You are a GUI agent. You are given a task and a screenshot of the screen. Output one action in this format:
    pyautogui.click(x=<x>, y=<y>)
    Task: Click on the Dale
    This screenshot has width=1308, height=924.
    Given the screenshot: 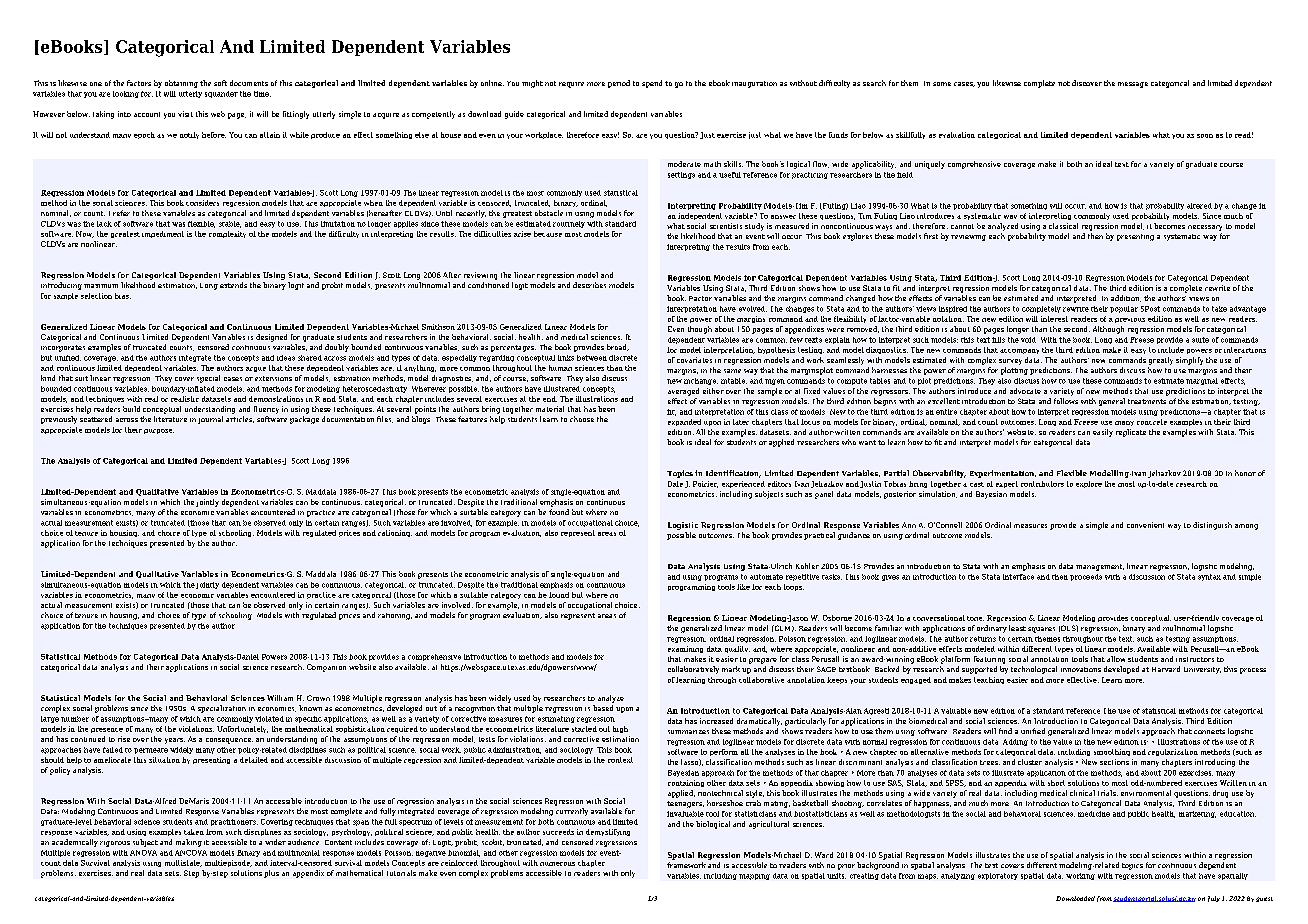 What is the action you would take?
    pyautogui.click(x=675, y=484)
